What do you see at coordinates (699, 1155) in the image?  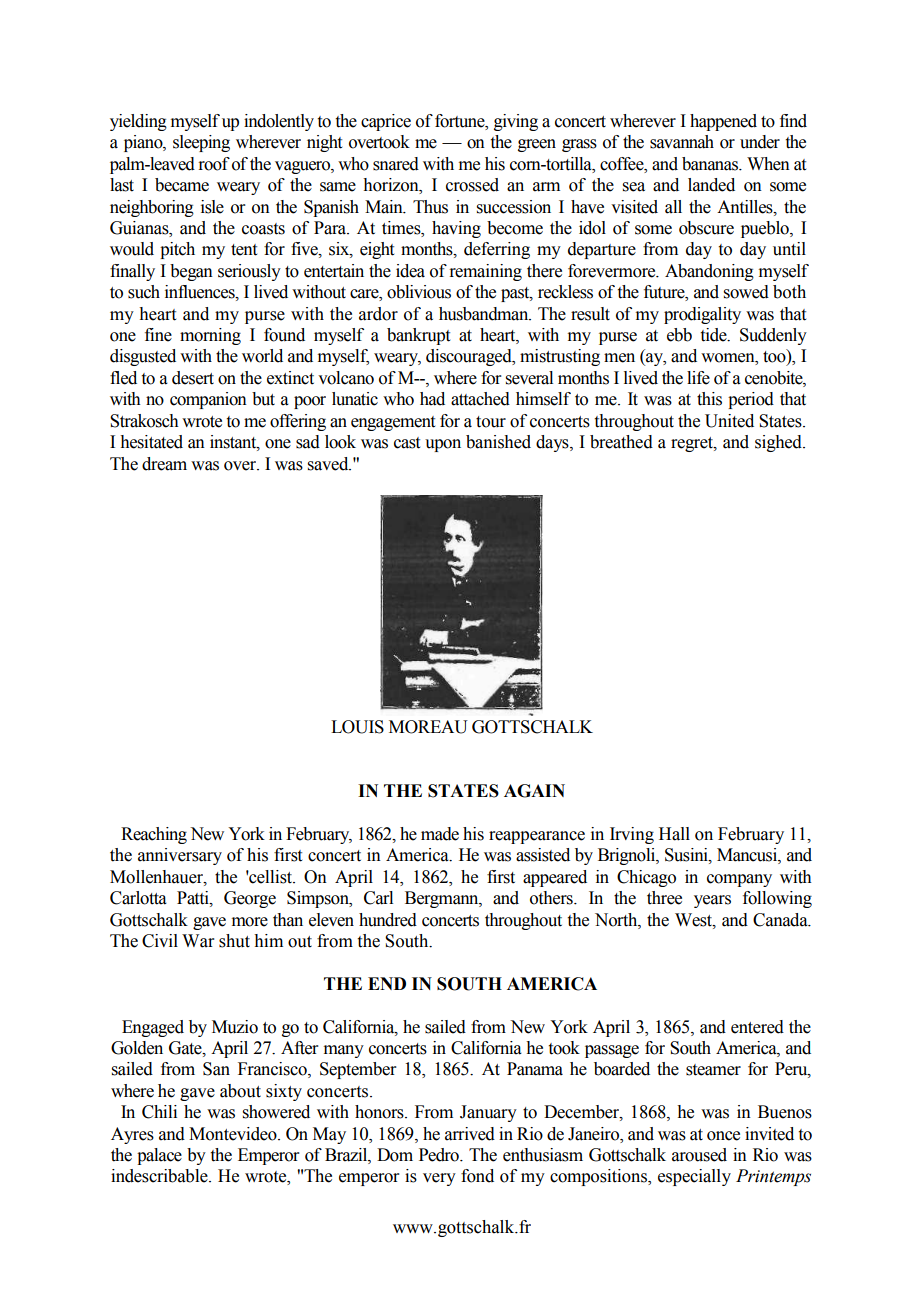 I see `aroused` at bounding box center [699, 1155].
